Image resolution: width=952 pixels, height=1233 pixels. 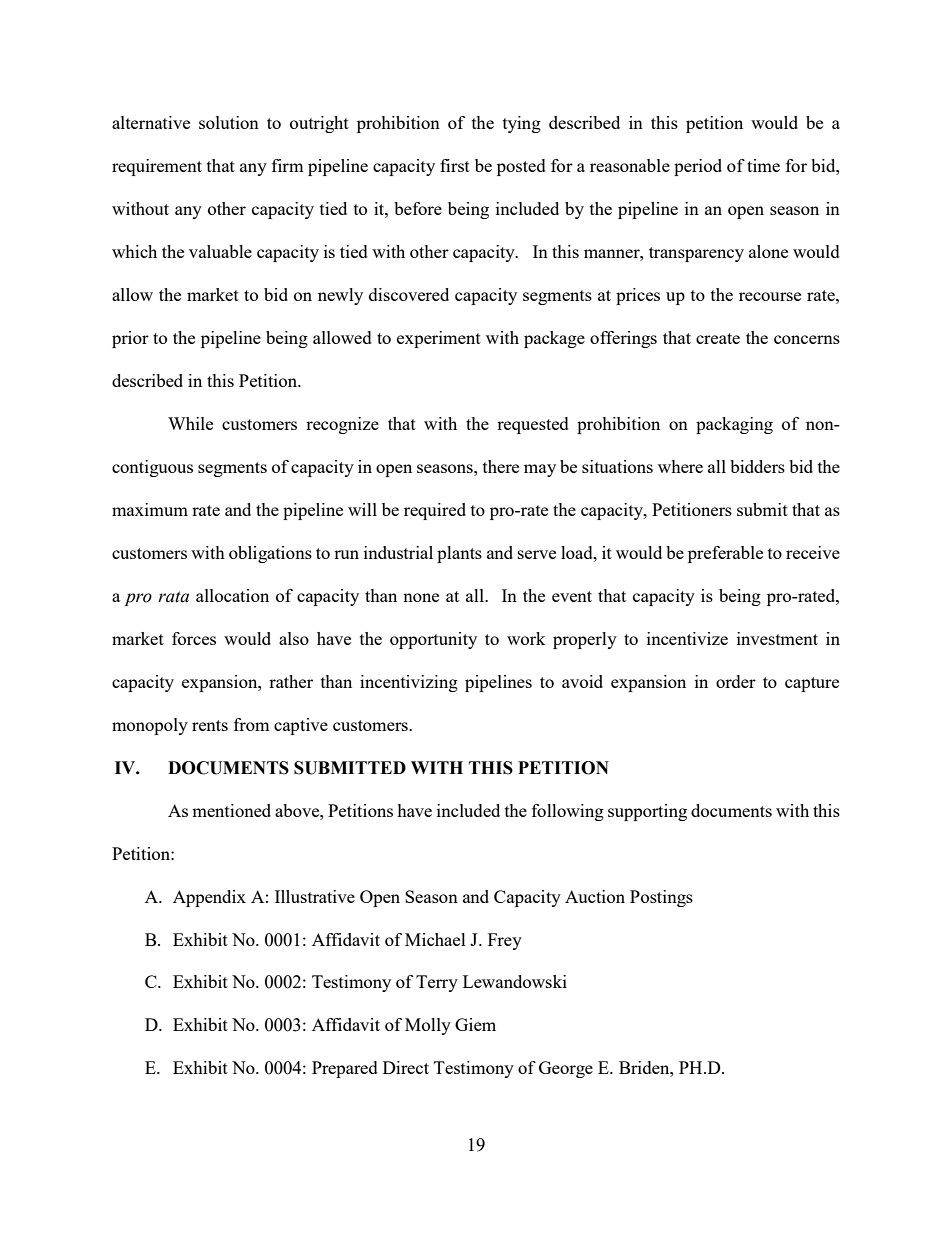 I want to click on first, so click(x=455, y=165).
